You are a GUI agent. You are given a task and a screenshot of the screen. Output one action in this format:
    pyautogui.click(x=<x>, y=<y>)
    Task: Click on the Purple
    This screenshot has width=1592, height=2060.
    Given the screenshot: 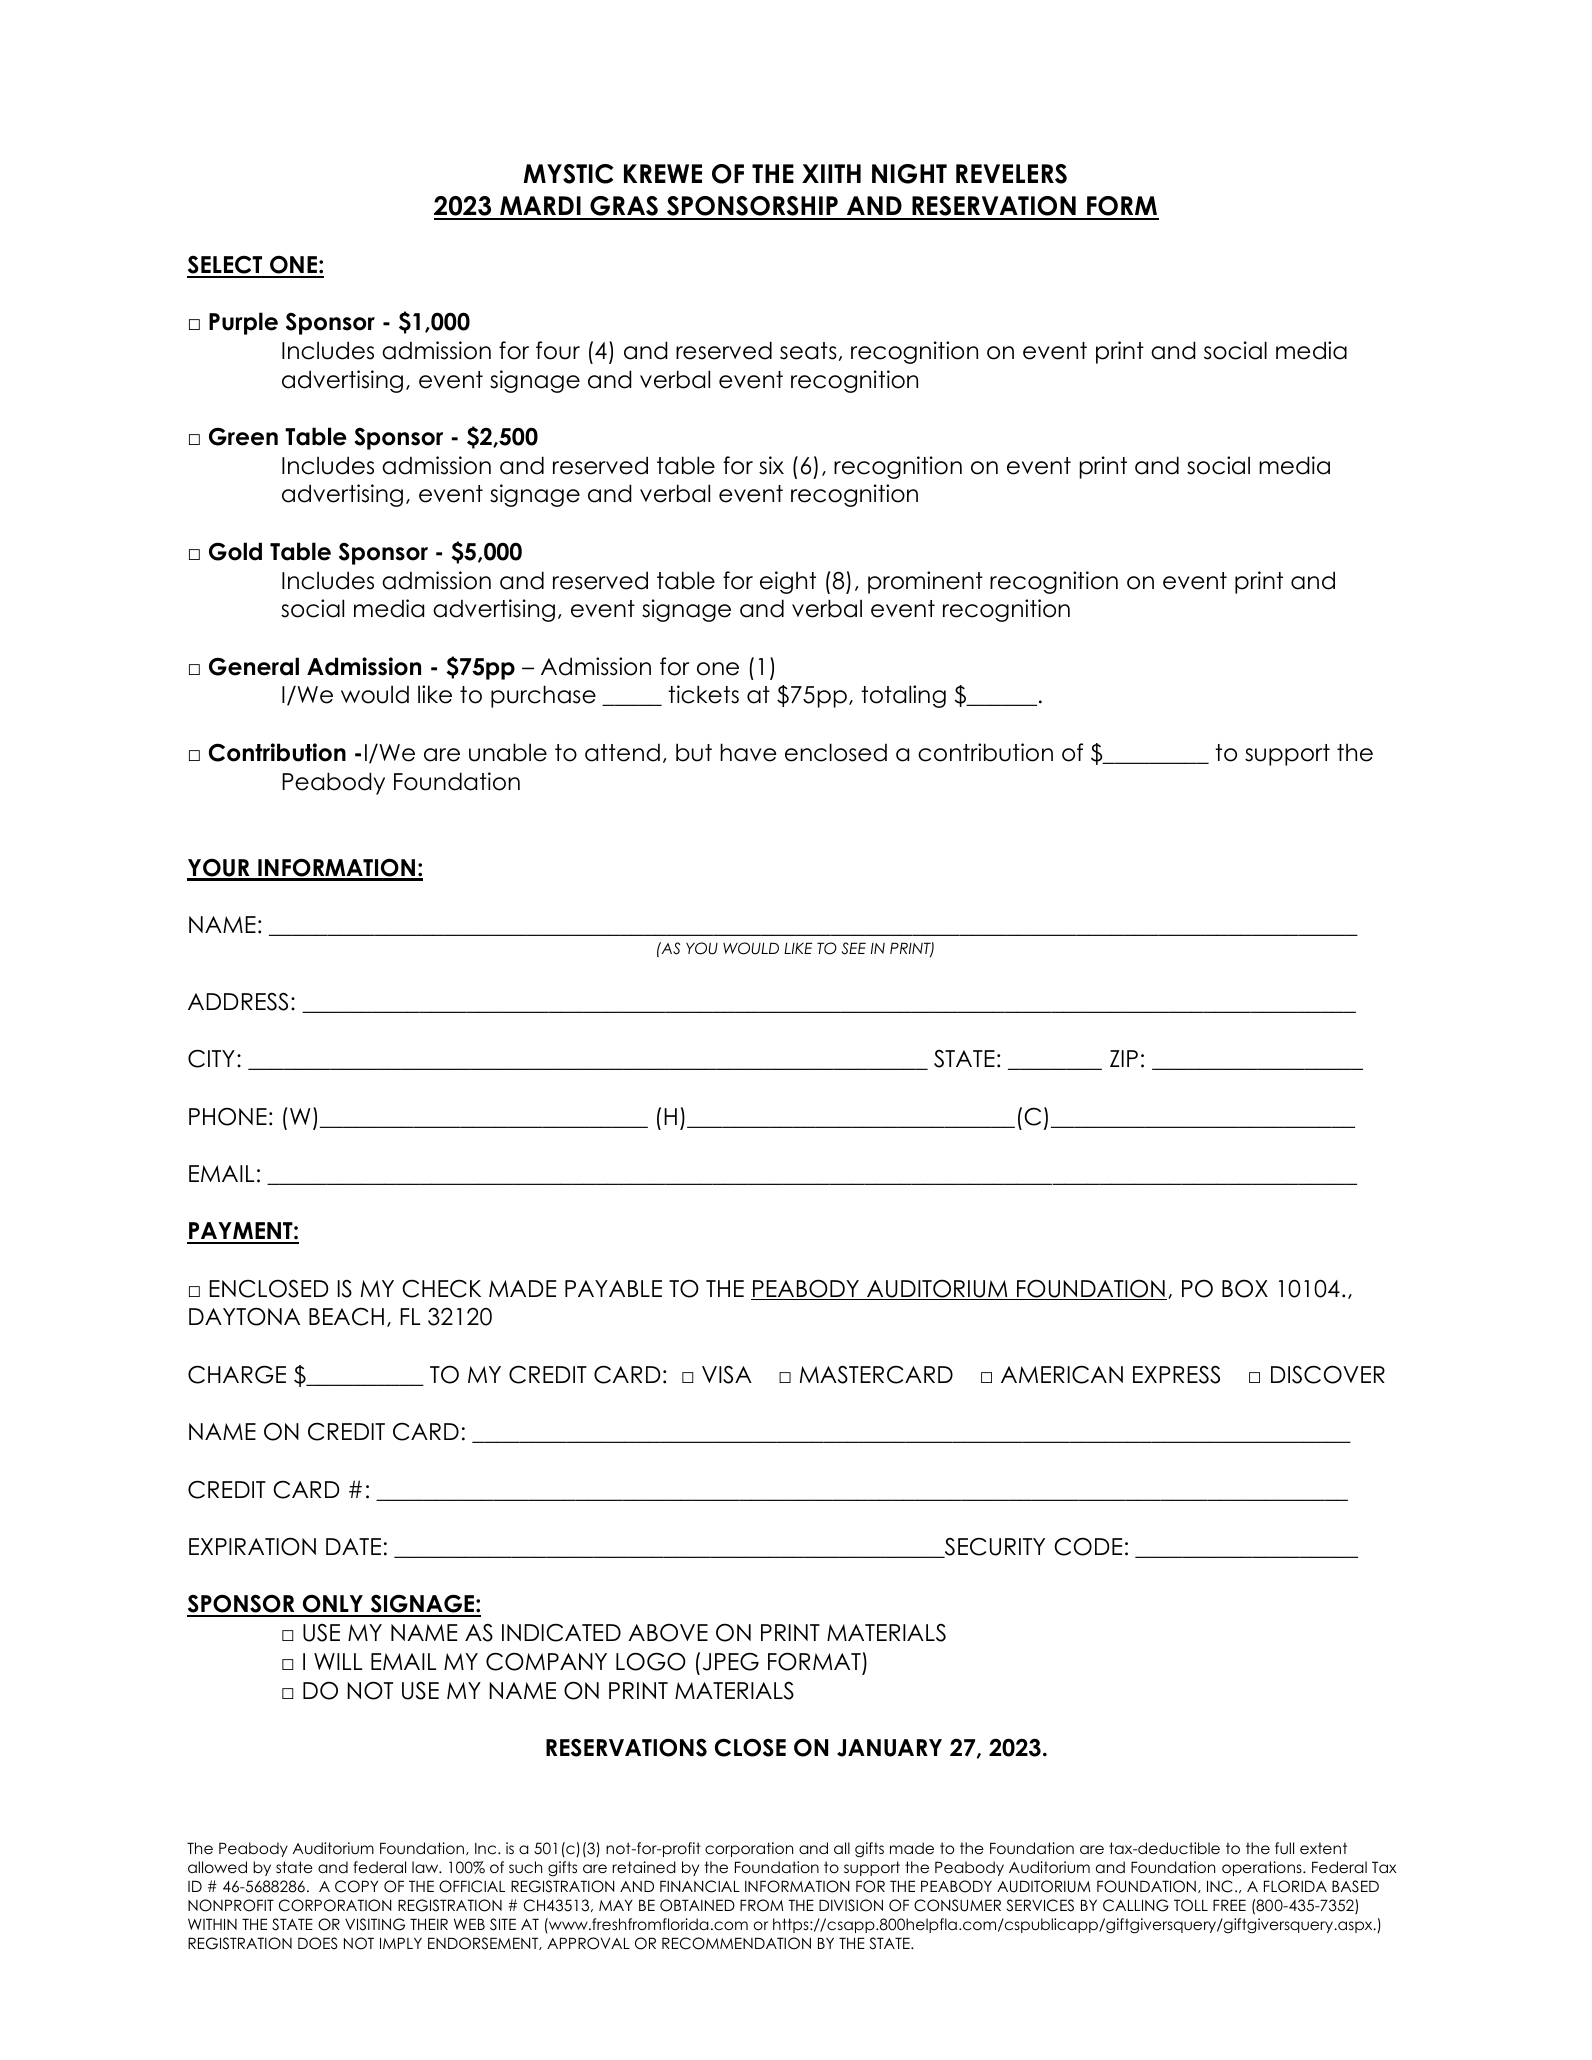 What is the action you would take?
    pyautogui.click(x=243, y=323)
